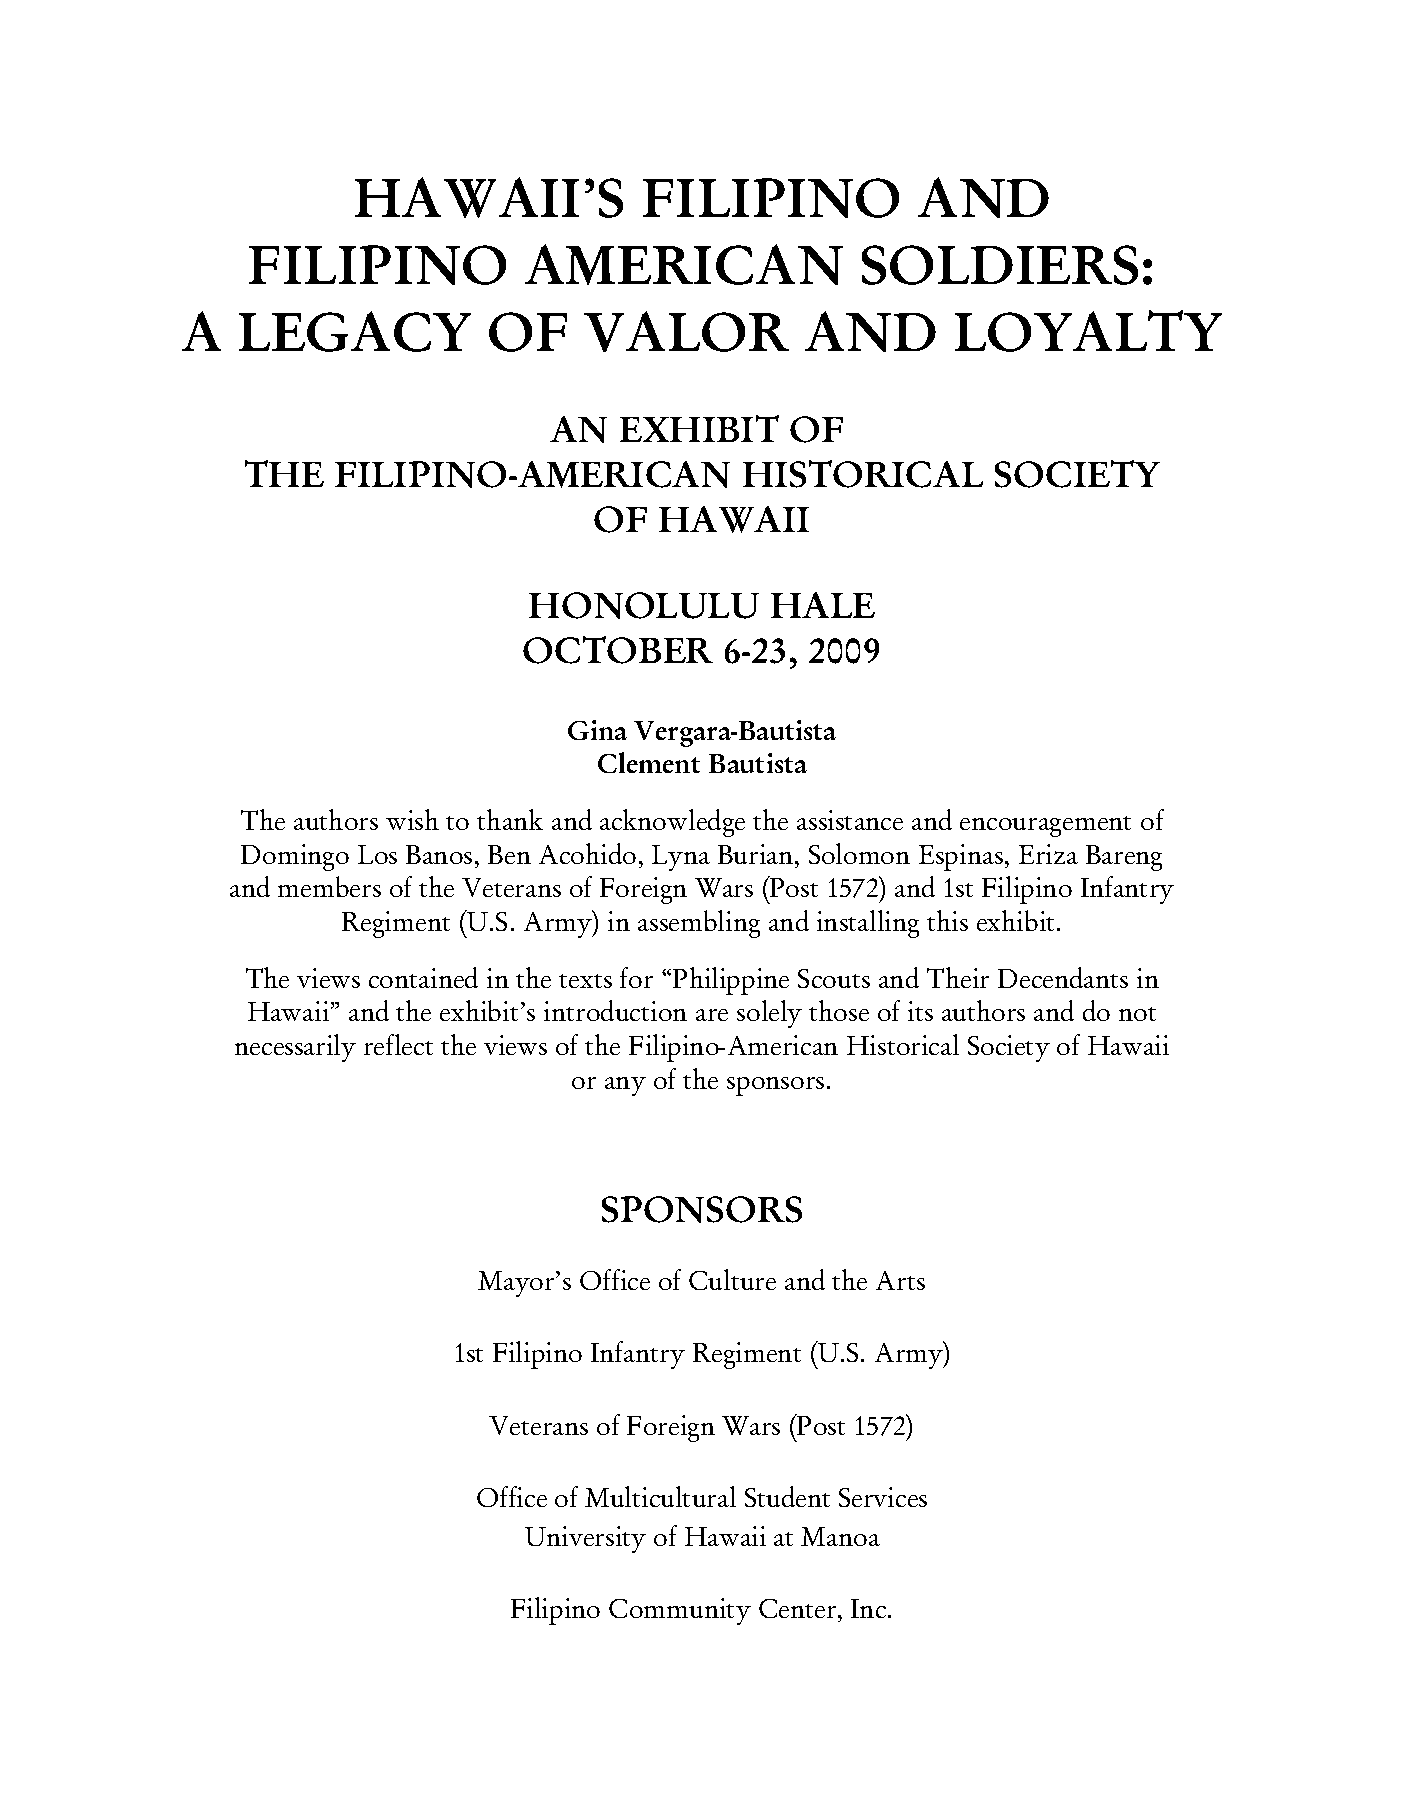 This image has height=1817, width=1404. What do you see at coordinates (398, 1044) in the image?
I see `reflect` at bounding box center [398, 1044].
